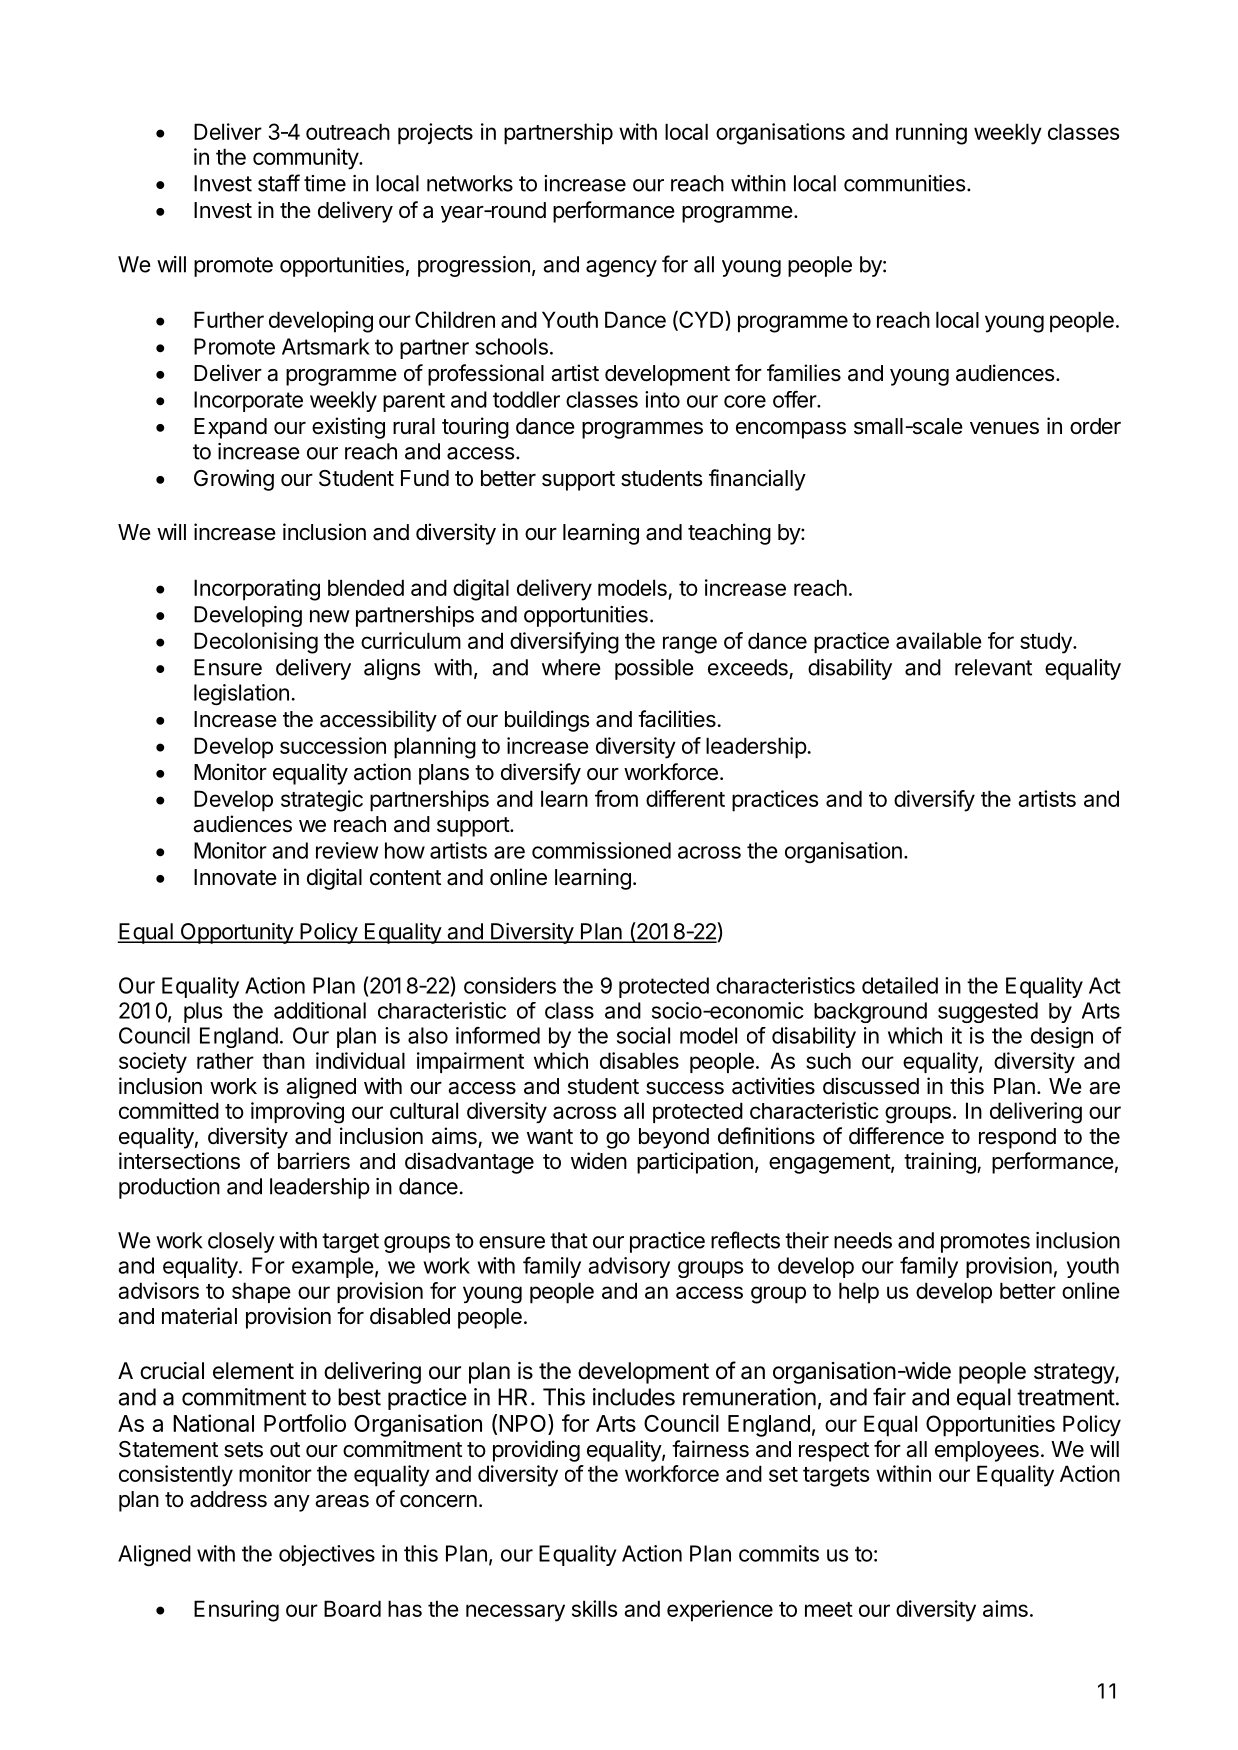 This screenshot has height=1750, width=1238. Describe the element at coordinates (235, 877) in the screenshot. I see `Innovate` at that location.
